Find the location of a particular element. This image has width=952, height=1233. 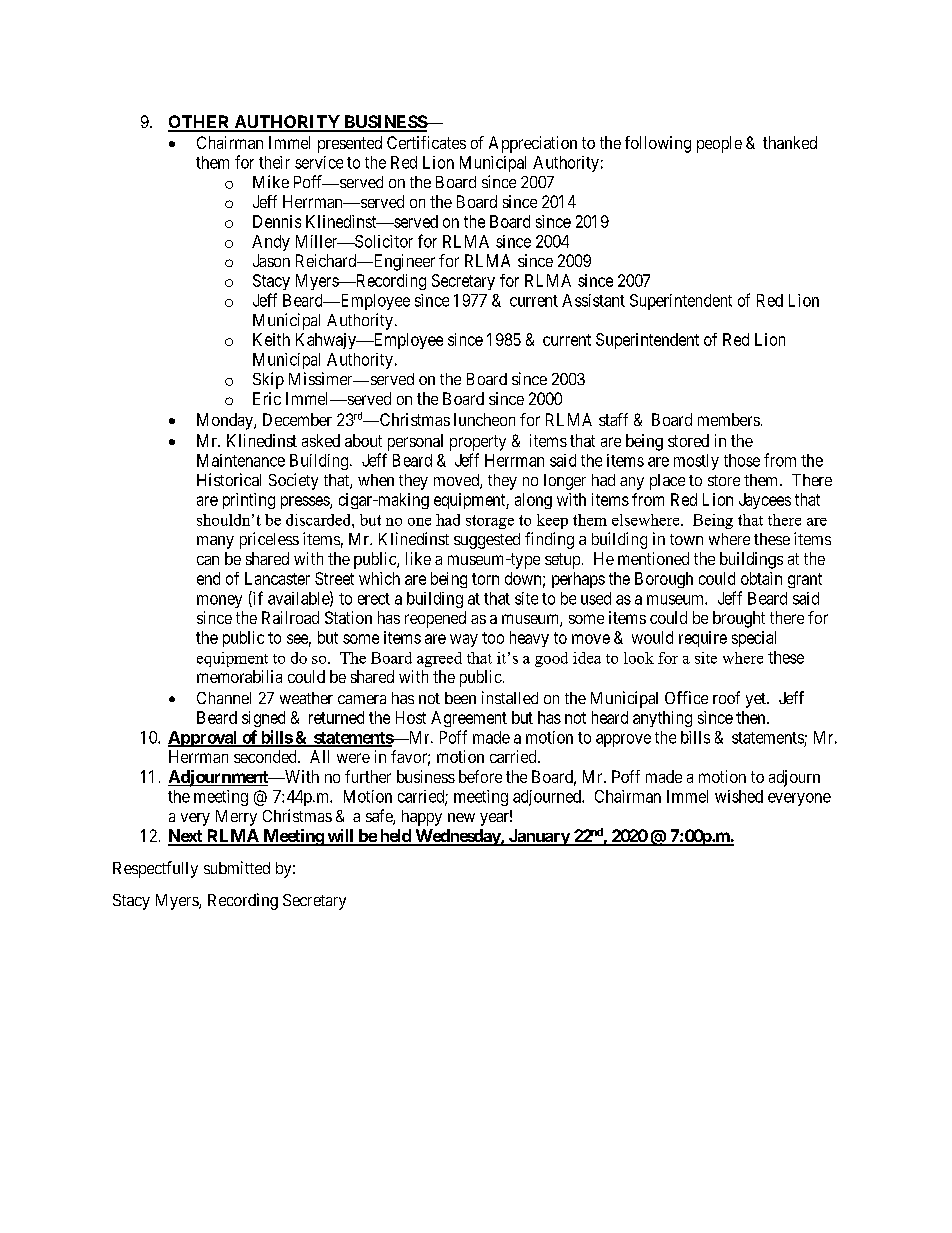

their is located at coordinates (274, 162).
